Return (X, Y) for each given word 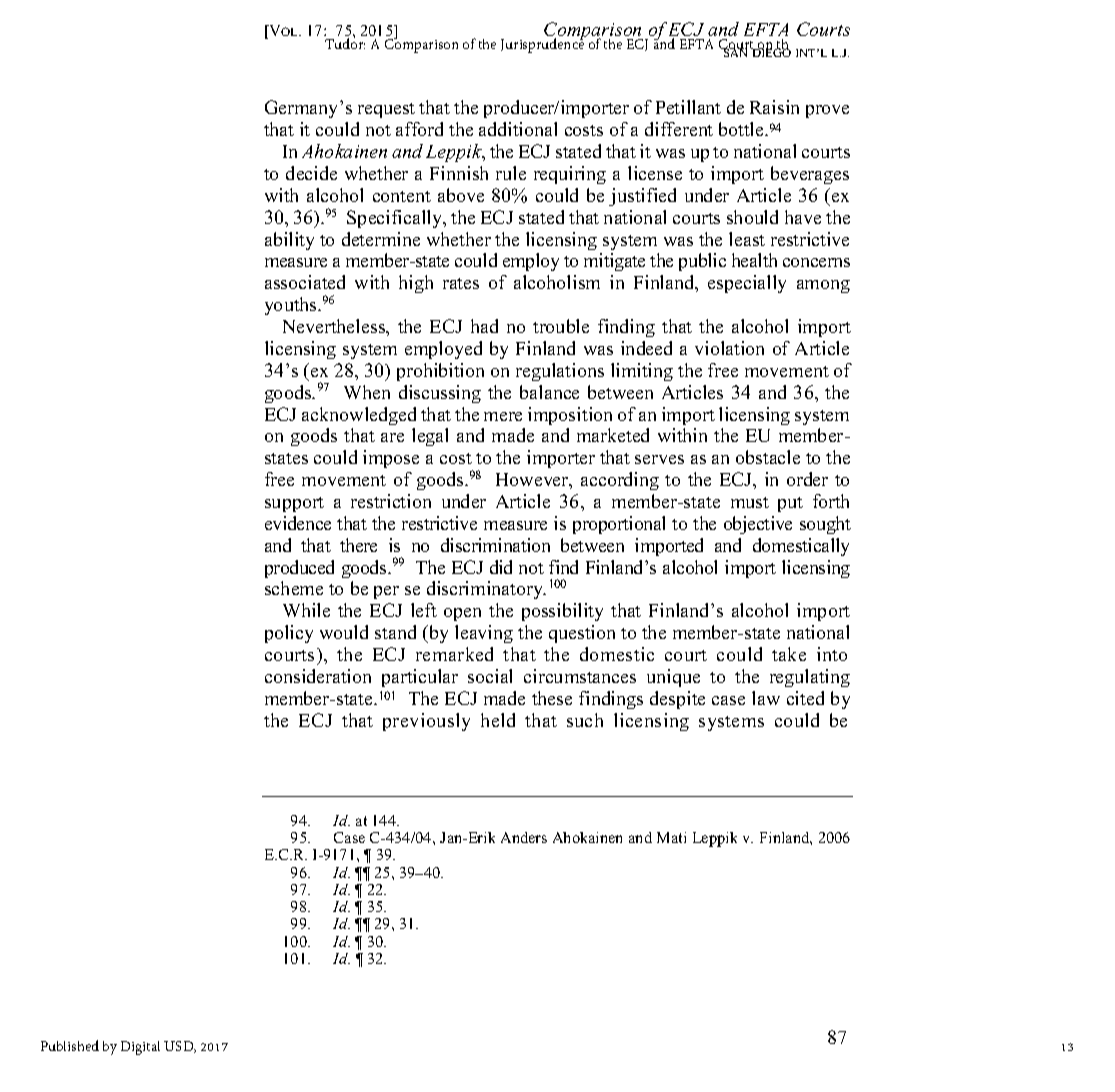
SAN (736, 51)
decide (311, 173)
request (386, 110)
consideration (318, 676)
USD (180, 1047)
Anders (524, 837)
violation (729, 348)
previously (426, 722)
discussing (440, 394)
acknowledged (359, 416)
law (766, 698)
